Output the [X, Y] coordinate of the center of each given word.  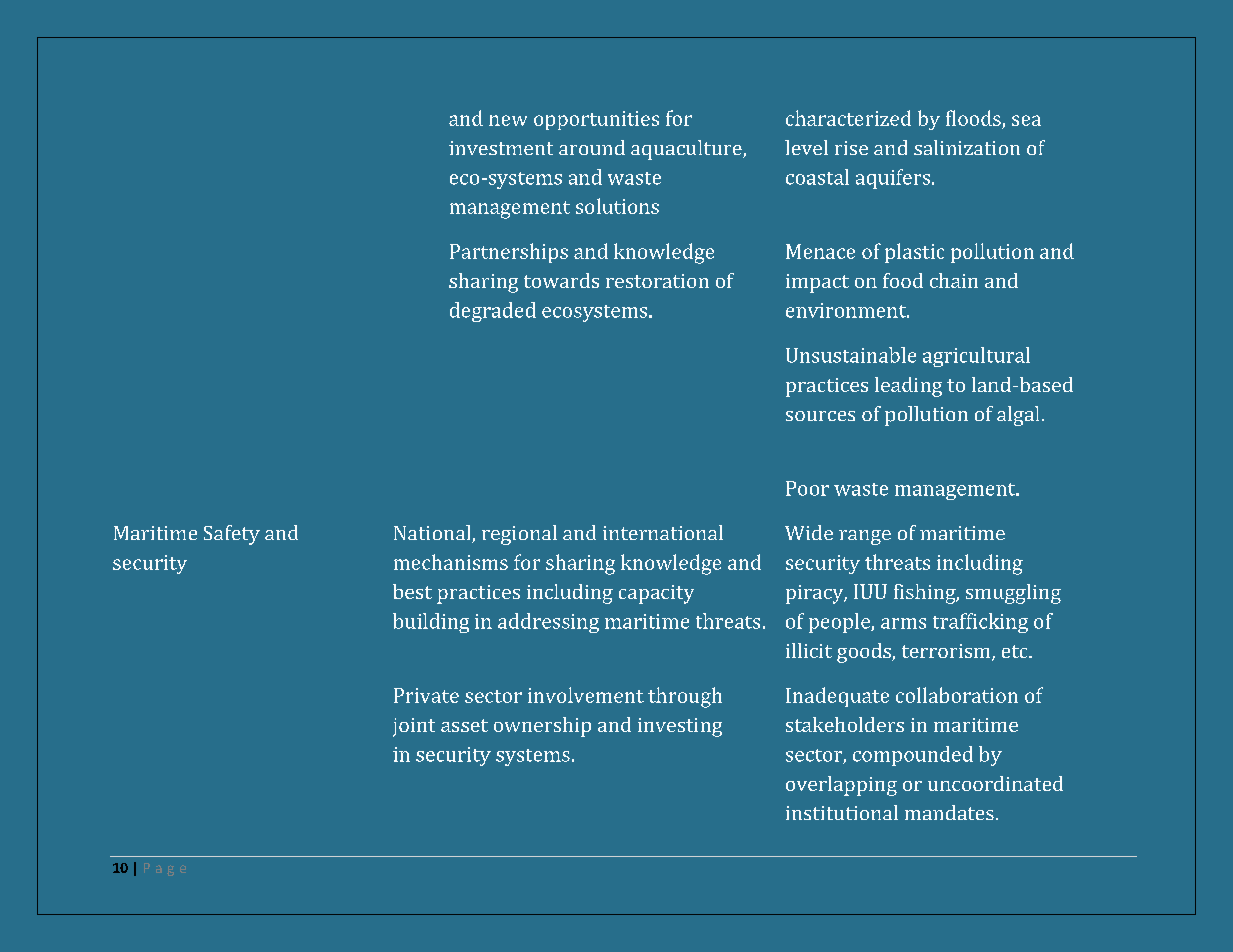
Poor [807, 488]
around [592, 147]
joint [414, 727]
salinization [967, 147]
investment [501, 148]
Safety [232, 535]
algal [1018, 416]
